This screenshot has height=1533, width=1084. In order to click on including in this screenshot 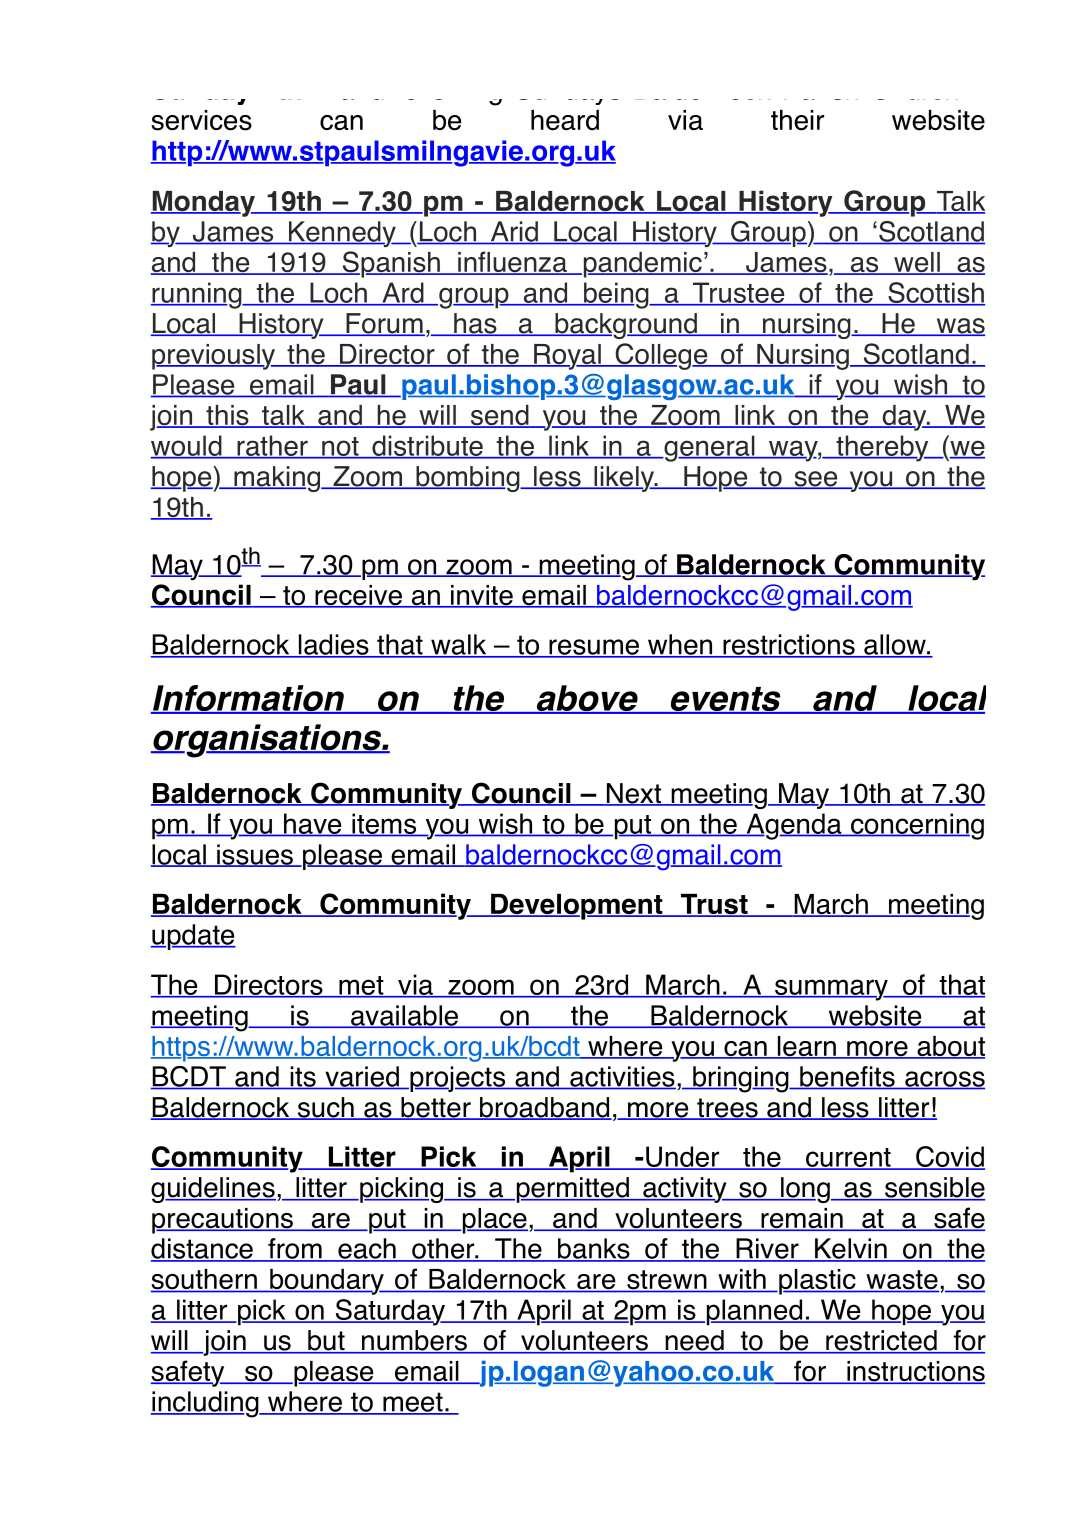, I will do `click(206, 1404)`.
